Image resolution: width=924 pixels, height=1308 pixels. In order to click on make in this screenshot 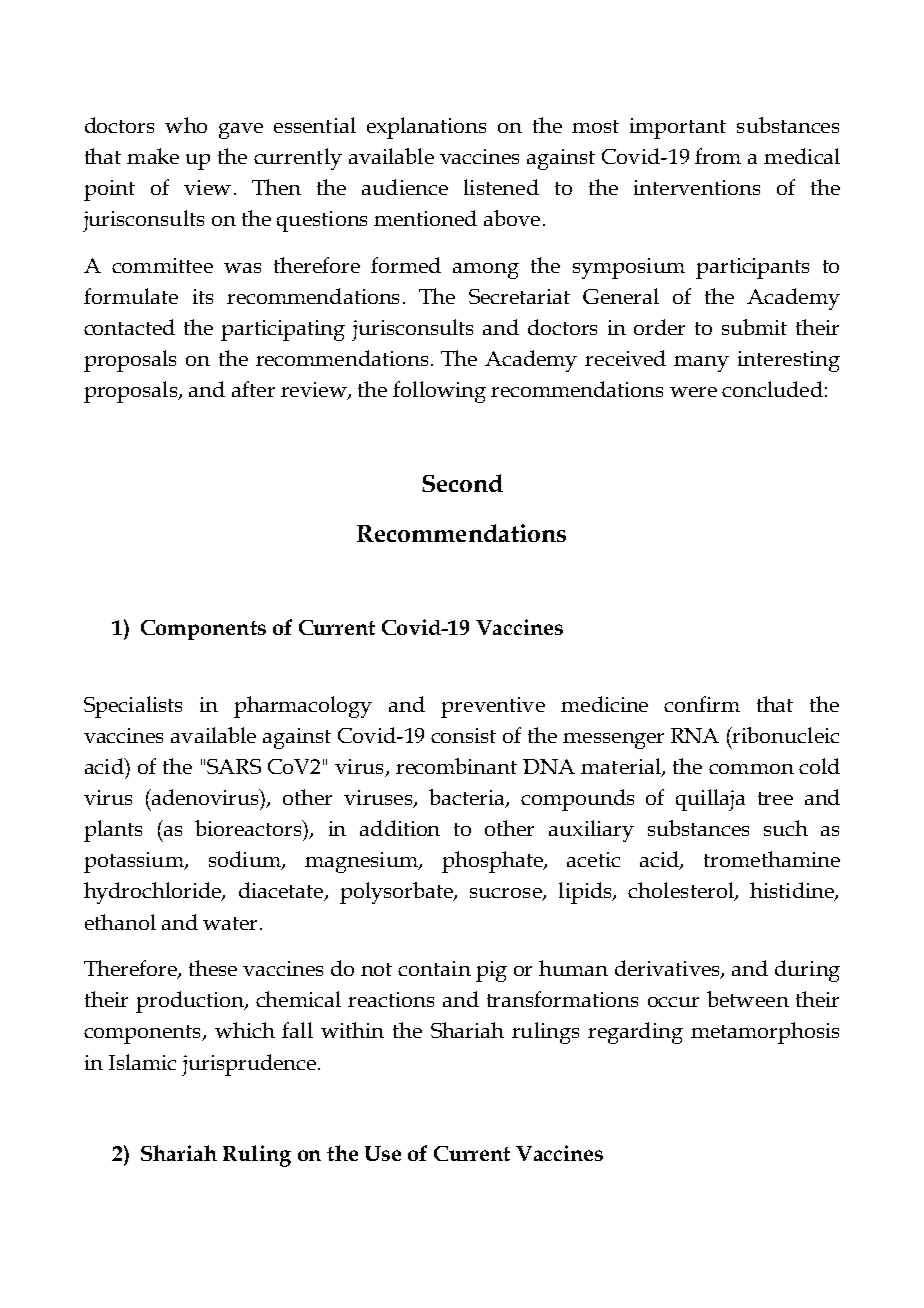, I will do `click(153, 156)`.
